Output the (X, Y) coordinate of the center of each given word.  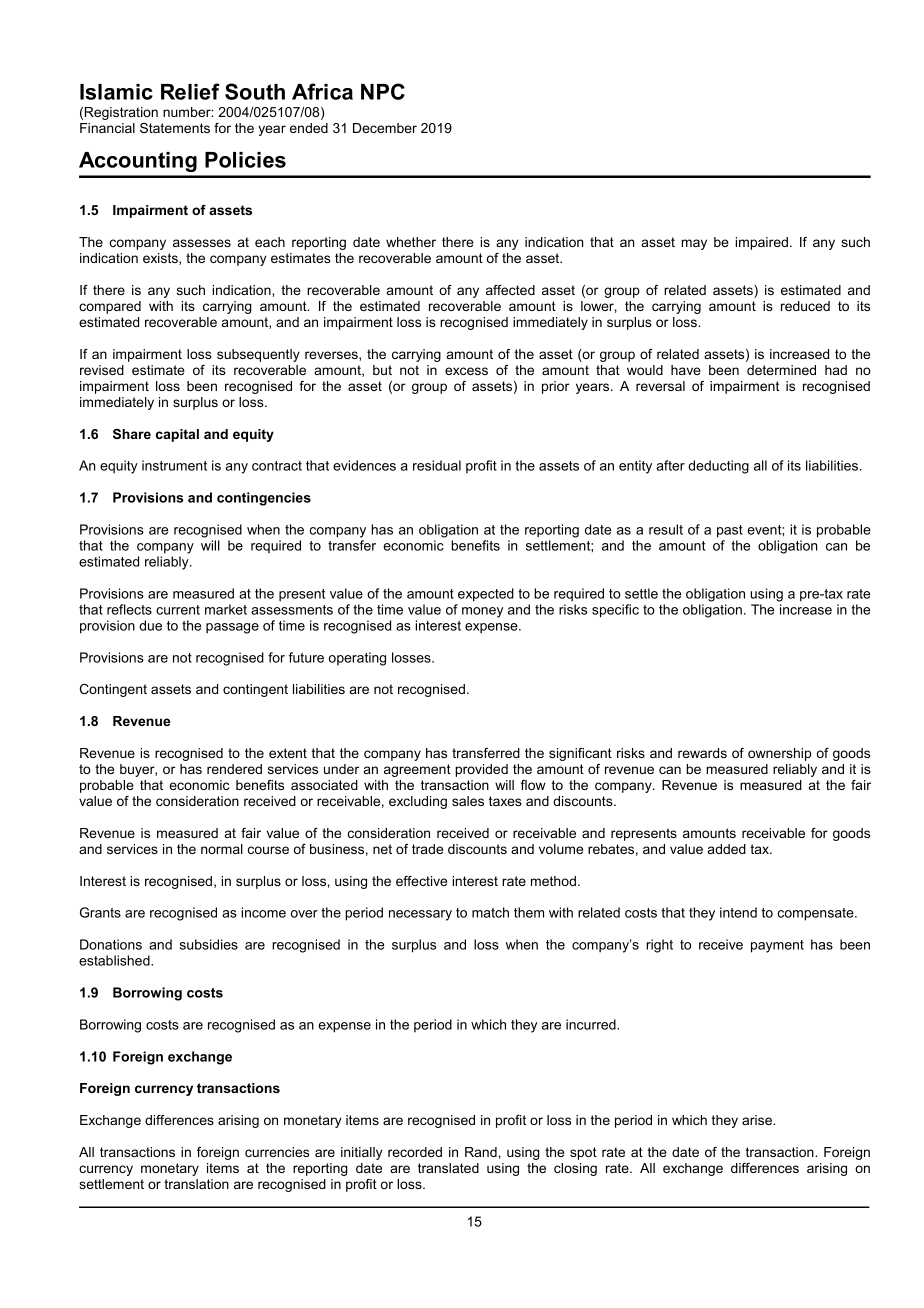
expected (486, 595)
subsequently (258, 355)
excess (466, 371)
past (730, 531)
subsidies (209, 944)
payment (777, 946)
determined (781, 370)
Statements (175, 128)
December (385, 128)
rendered (234, 769)
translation (196, 1184)
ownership (779, 754)
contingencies (264, 499)
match (490, 912)
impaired (761, 243)
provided (481, 770)
